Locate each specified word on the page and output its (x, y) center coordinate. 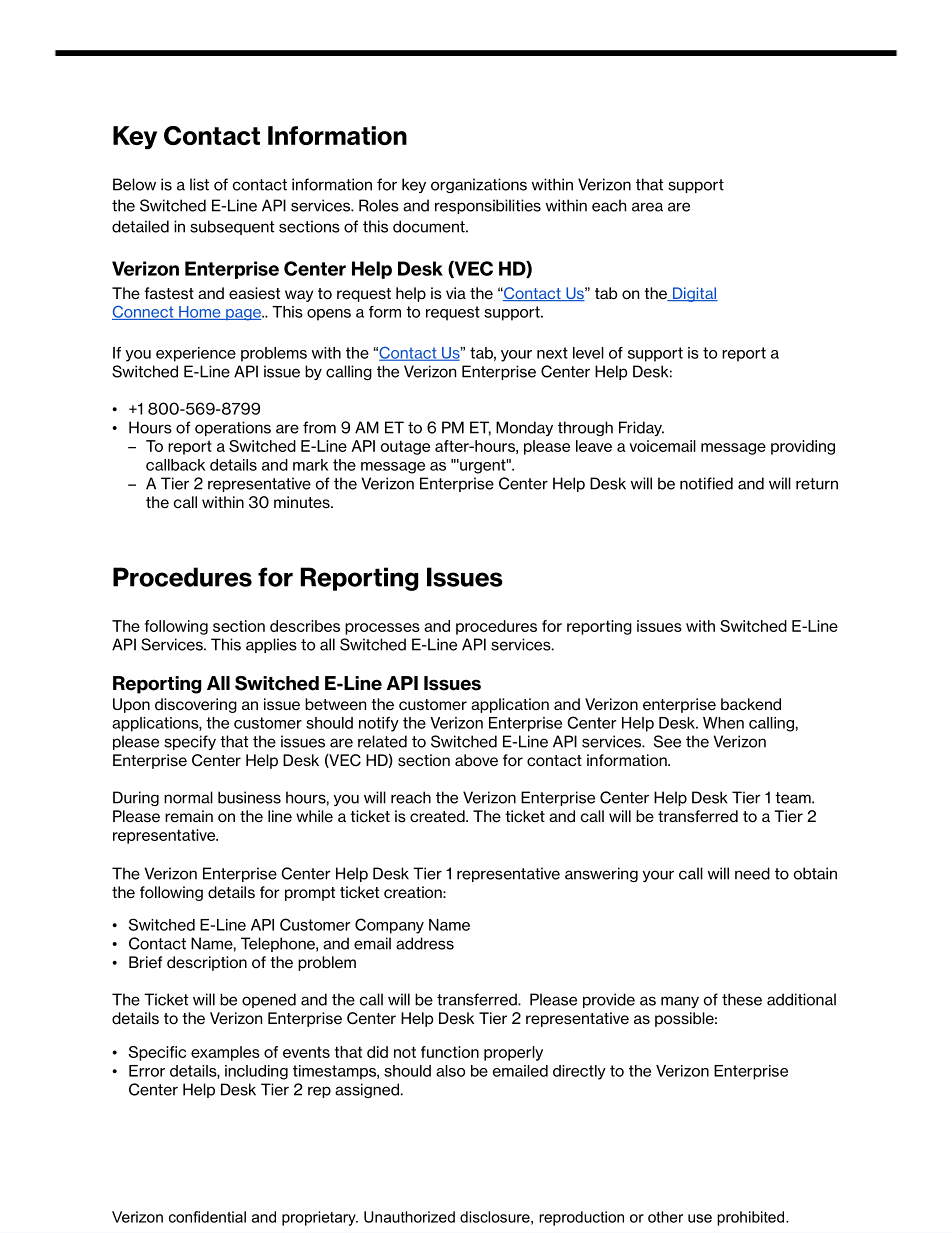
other (665, 1217)
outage (405, 447)
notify (379, 724)
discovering (196, 705)
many (680, 1002)
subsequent (232, 227)
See (667, 741)
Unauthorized (409, 1217)
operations (233, 428)
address (425, 943)
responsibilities (488, 206)
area (647, 207)
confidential (207, 1217)
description (207, 963)
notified (706, 483)
